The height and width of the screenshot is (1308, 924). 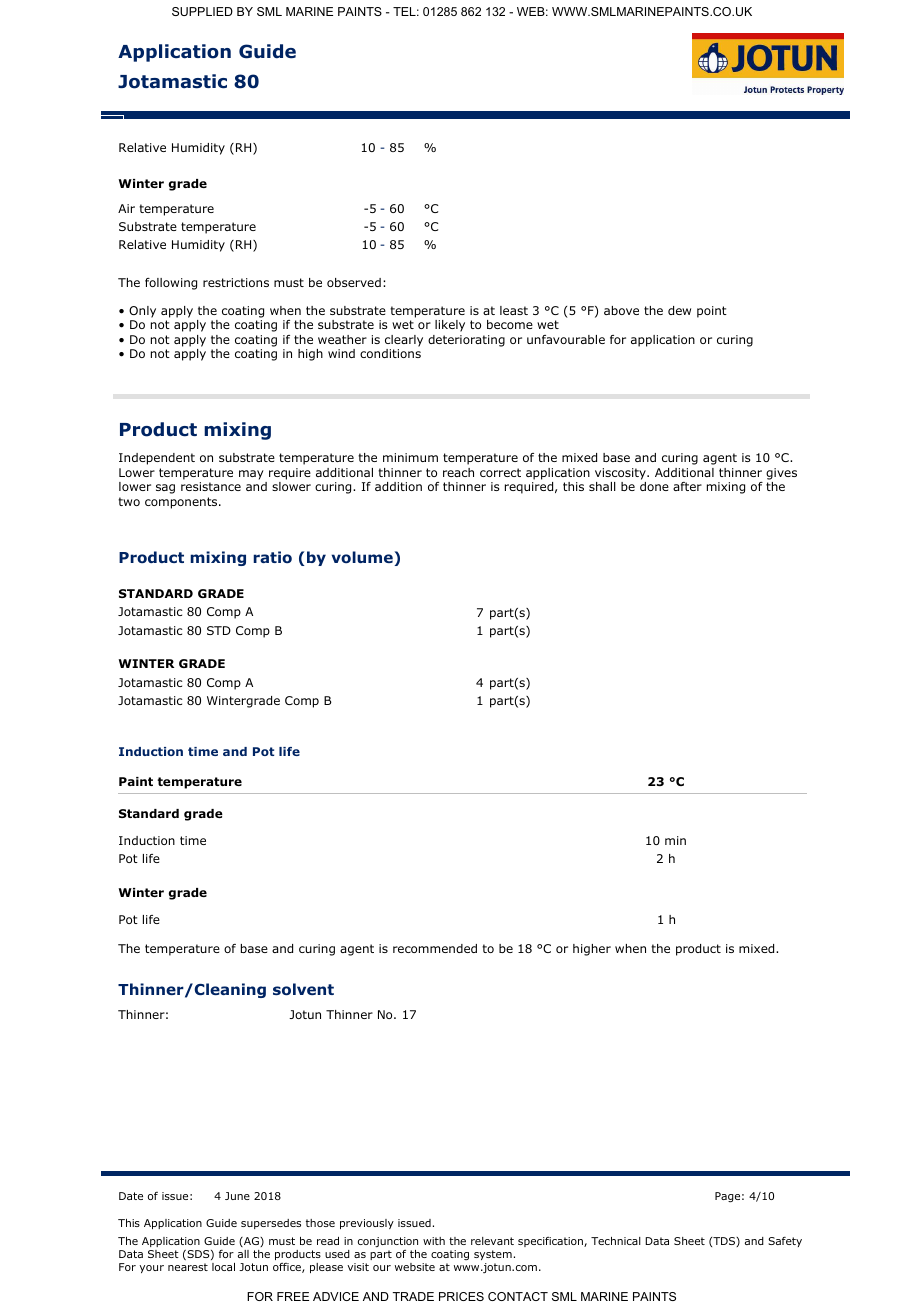 I want to click on SUPPLIED, so click(x=202, y=11).
